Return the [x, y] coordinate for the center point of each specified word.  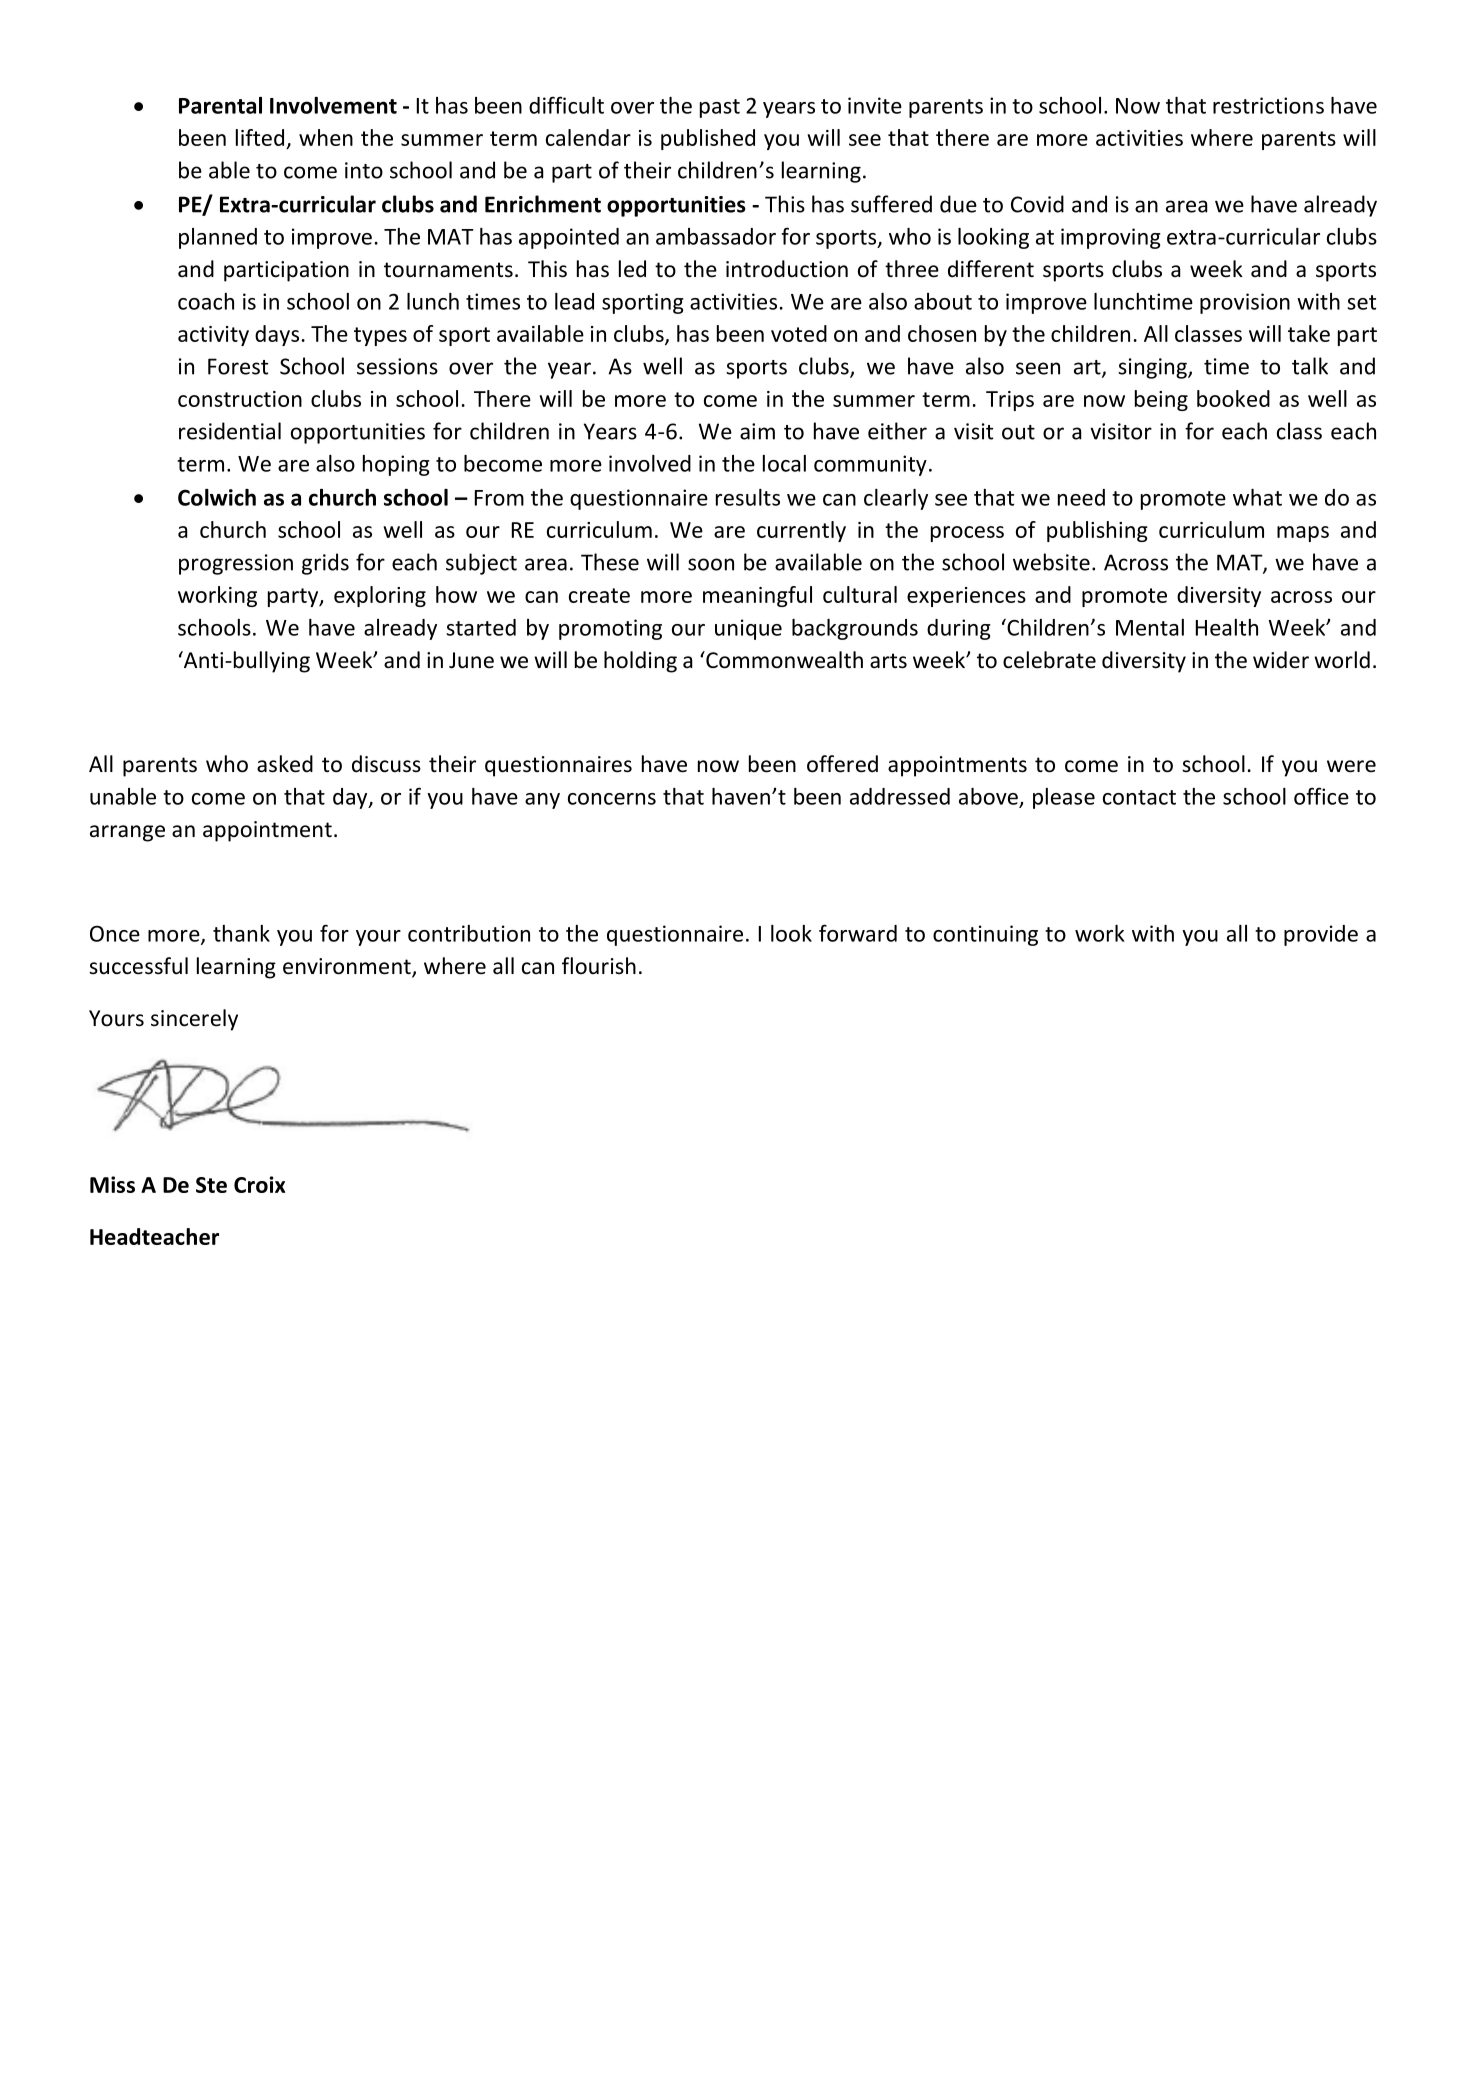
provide [1321, 935]
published [708, 139]
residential [230, 431]
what [1257, 497]
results [748, 497]
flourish [599, 966]
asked [285, 764]
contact [1139, 797]
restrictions [1268, 105]
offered [842, 764]
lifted [260, 137]
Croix [260, 1184]
